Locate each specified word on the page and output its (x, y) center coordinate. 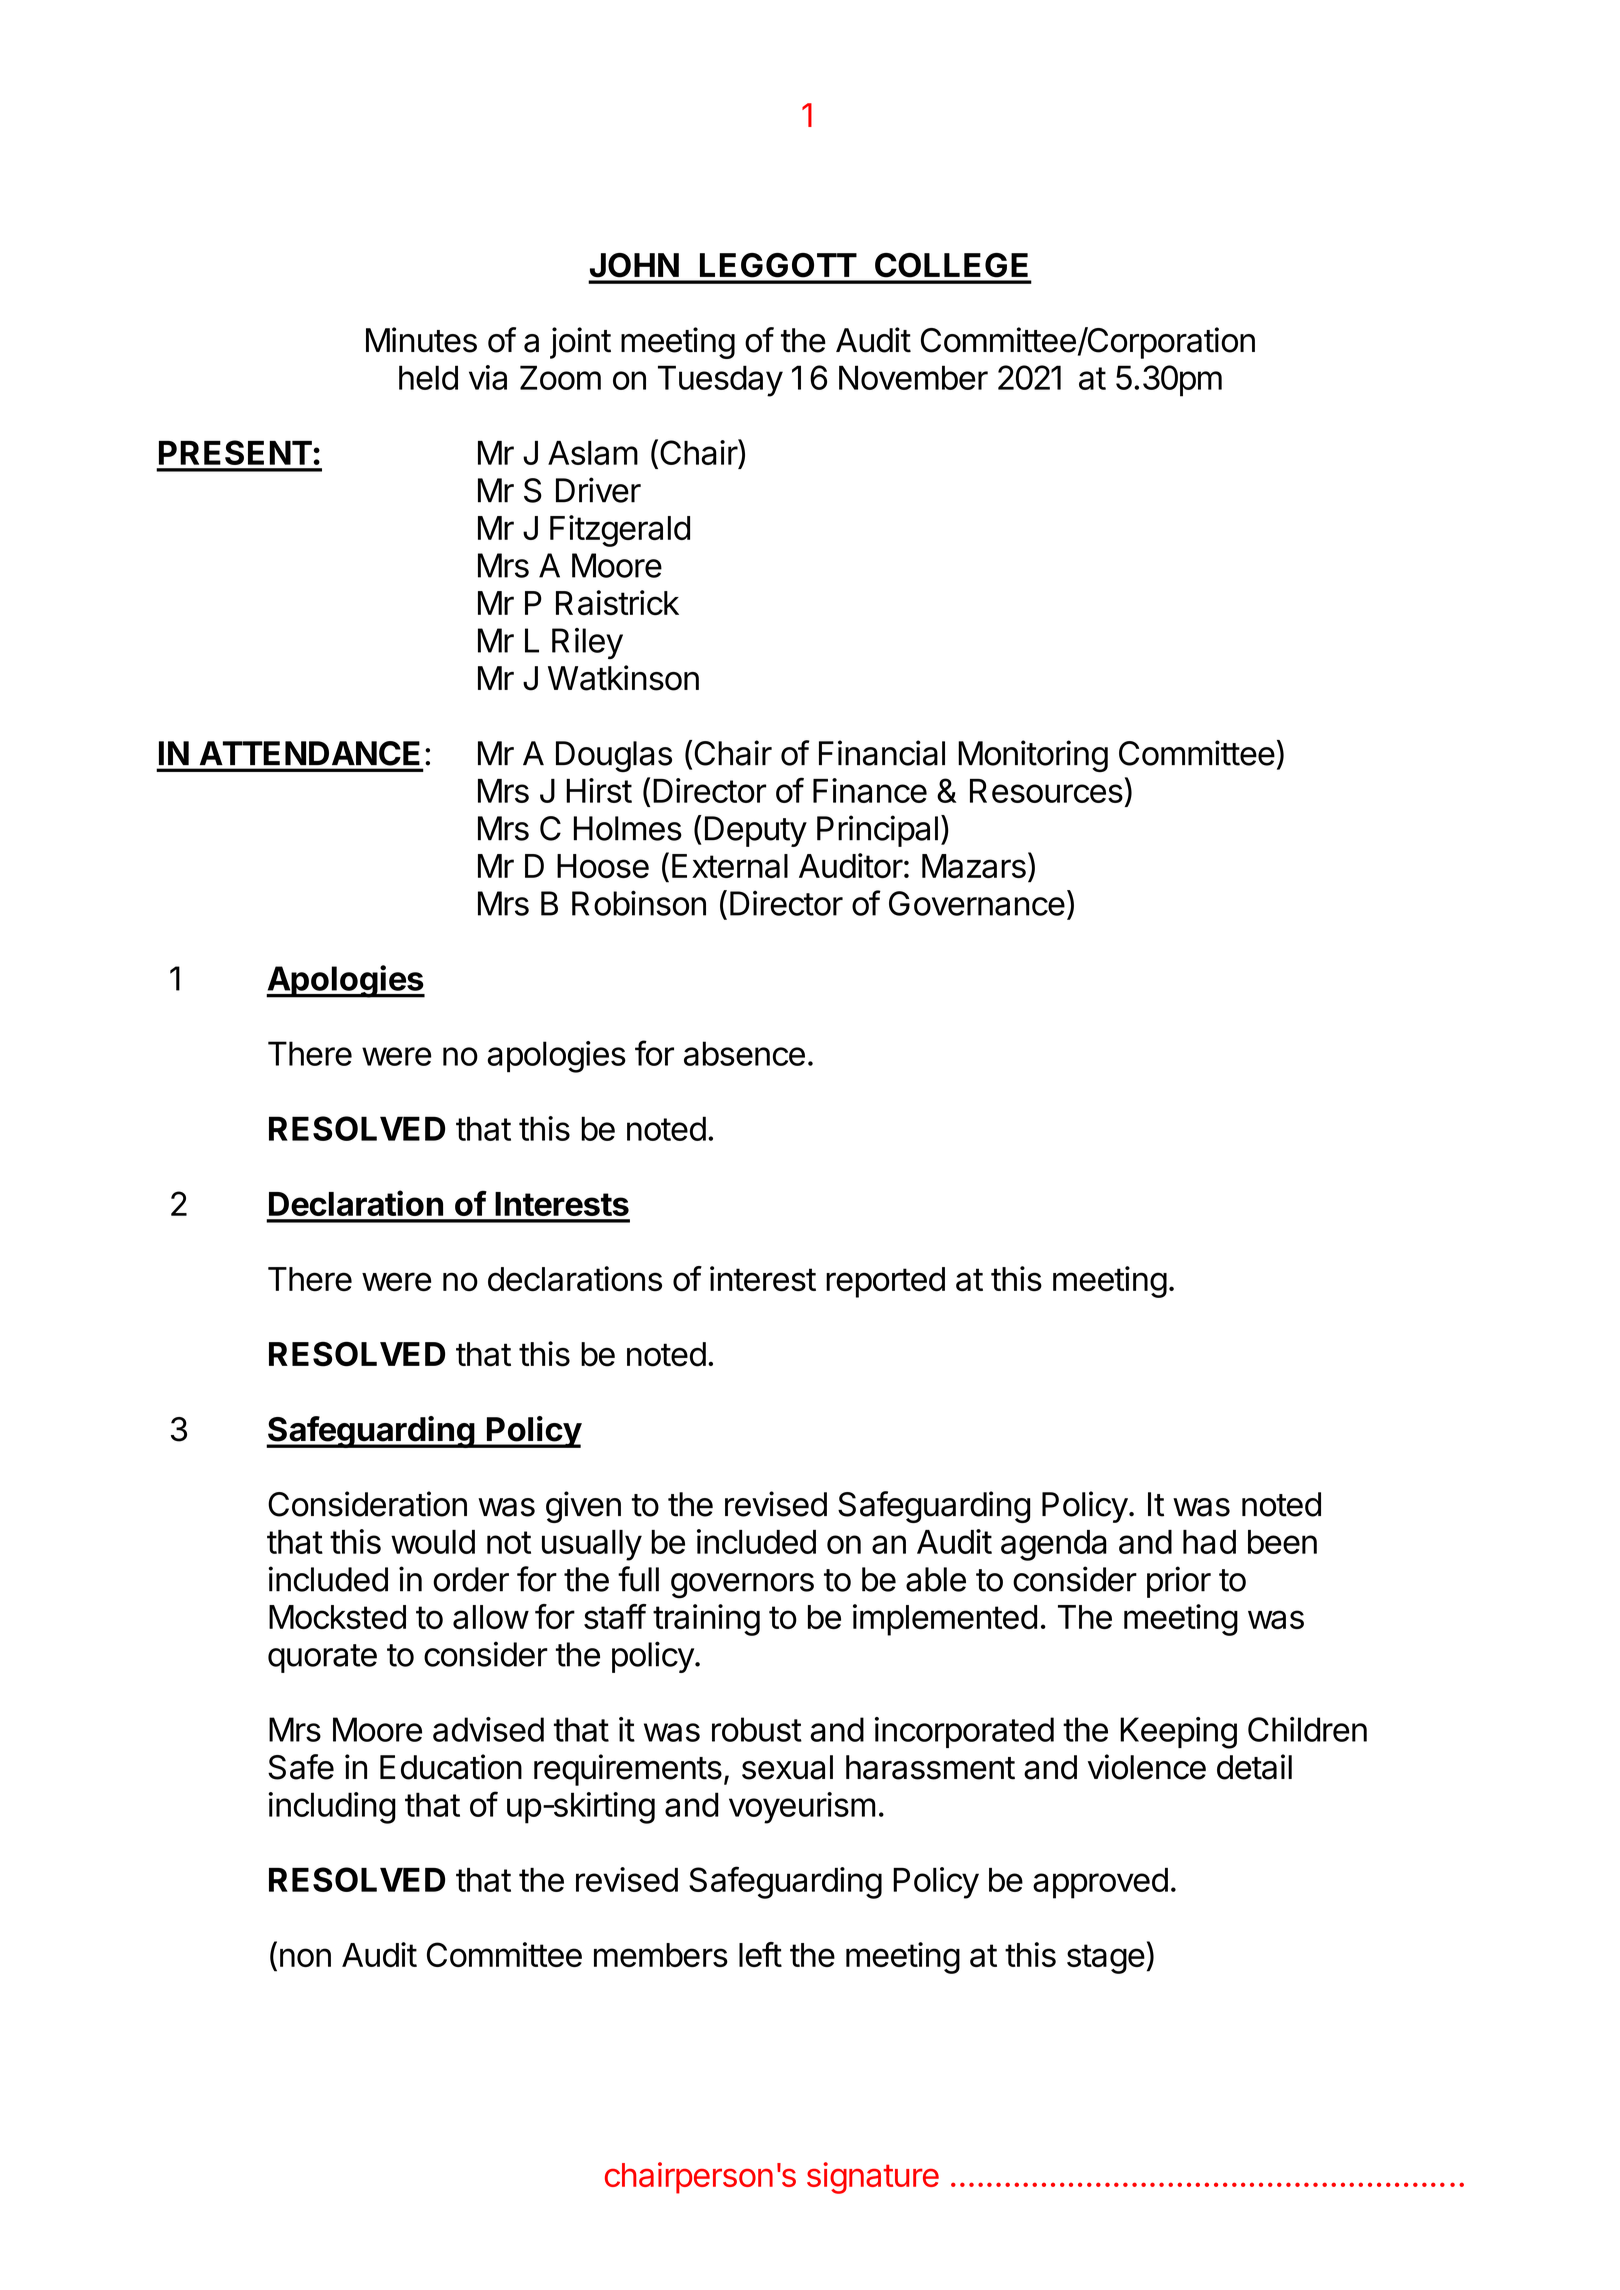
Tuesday (720, 381)
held (428, 377)
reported (885, 1282)
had (1209, 1542)
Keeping (1178, 1733)
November (913, 377)
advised (488, 1729)
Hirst (599, 790)
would (433, 1542)
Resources (1046, 791)
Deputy (756, 831)
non (305, 1957)
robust (757, 1729)
